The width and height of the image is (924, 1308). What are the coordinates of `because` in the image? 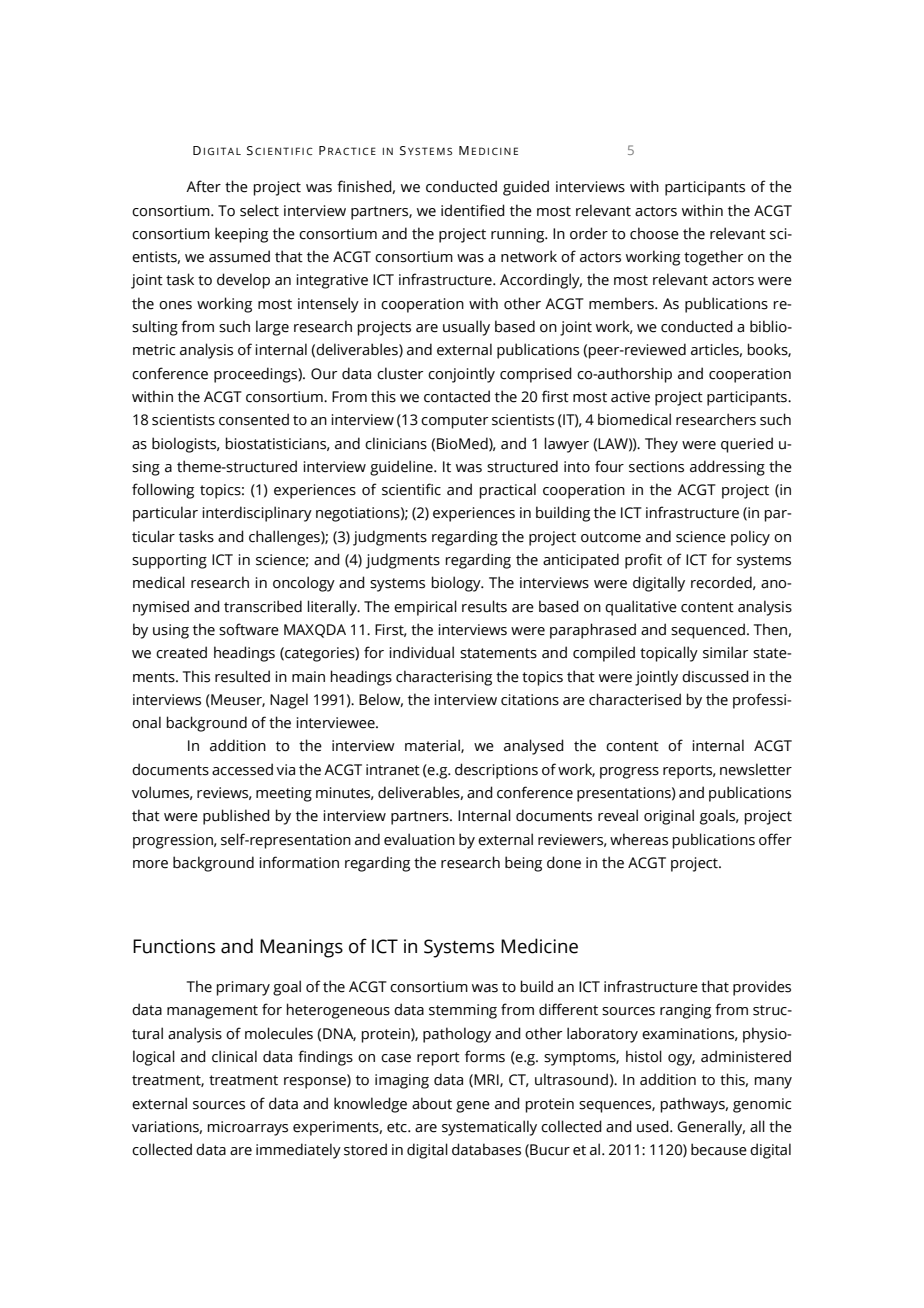 It's located at (719, 1149).
